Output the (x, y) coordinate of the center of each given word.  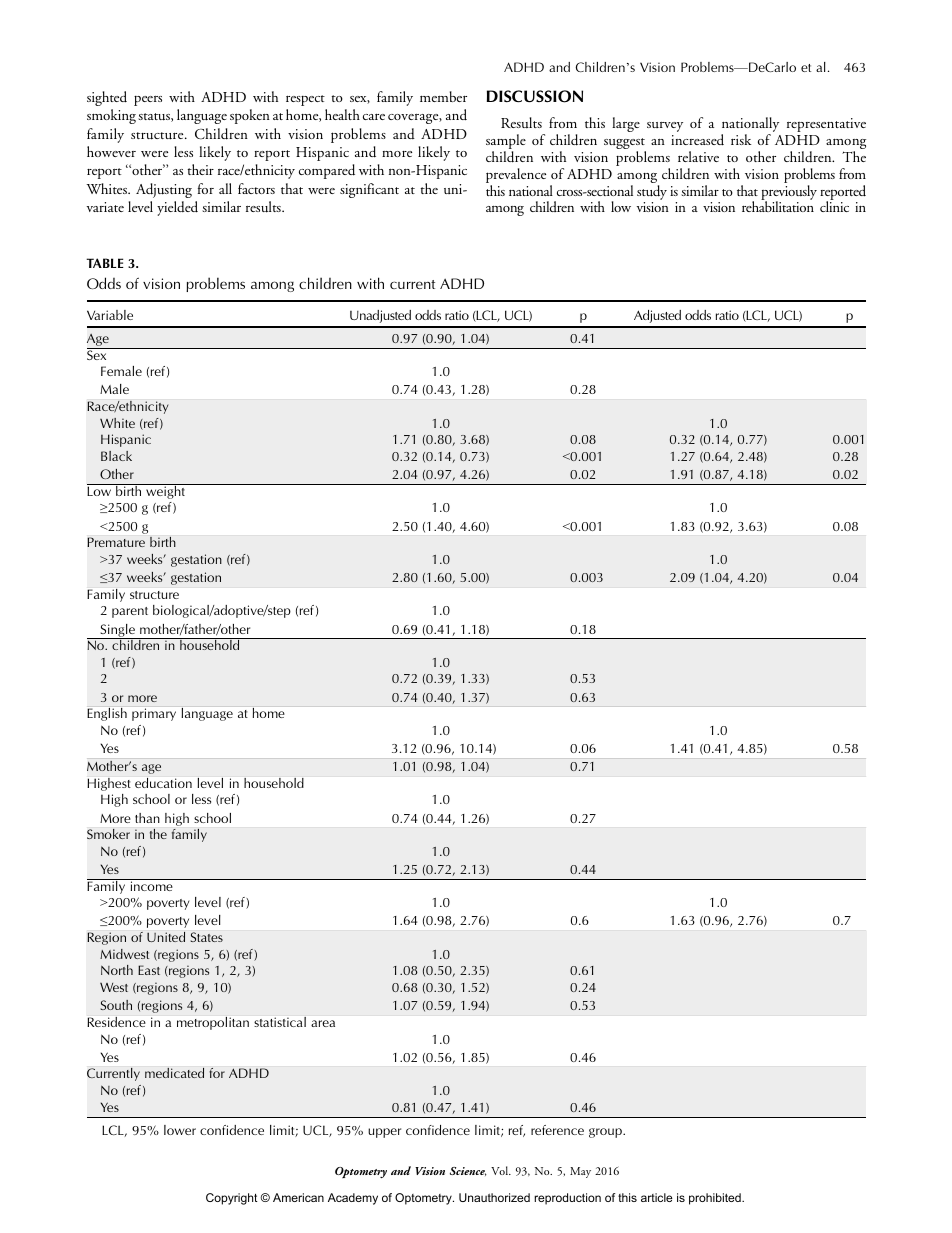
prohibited (716, 1199)
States (207, 937)
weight (166, 491)
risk (741, 139)
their (201, 169)
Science (468, 1171)
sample (506, 143)
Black (116, 456)
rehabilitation (778, 206)
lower (180, 1130)
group (606, 1133)
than (147, 818)
